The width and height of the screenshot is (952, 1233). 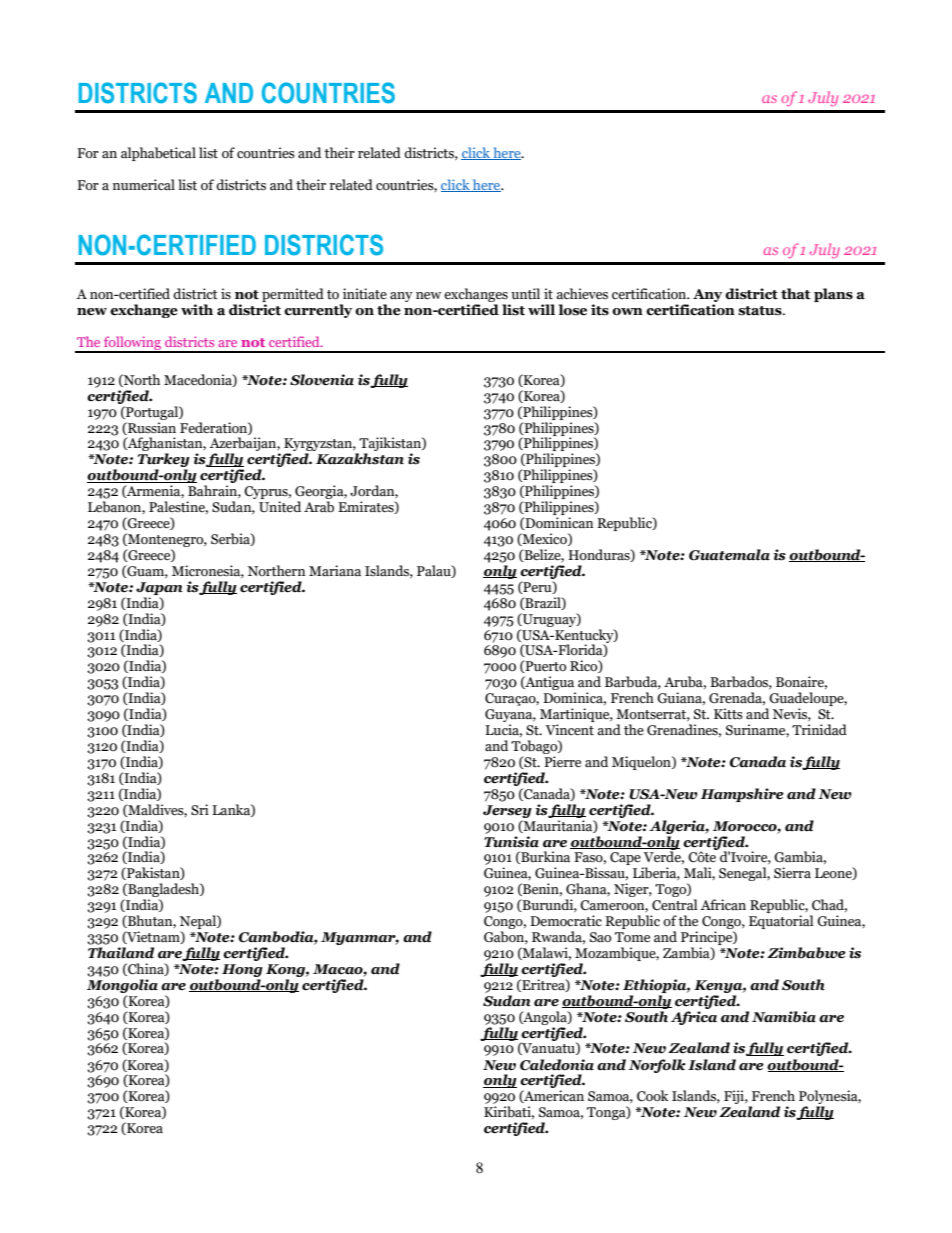 What do you see at coordinates (122, 986) in the screenshot?
I see `Mongolia` at bounding box center [122, 986].
